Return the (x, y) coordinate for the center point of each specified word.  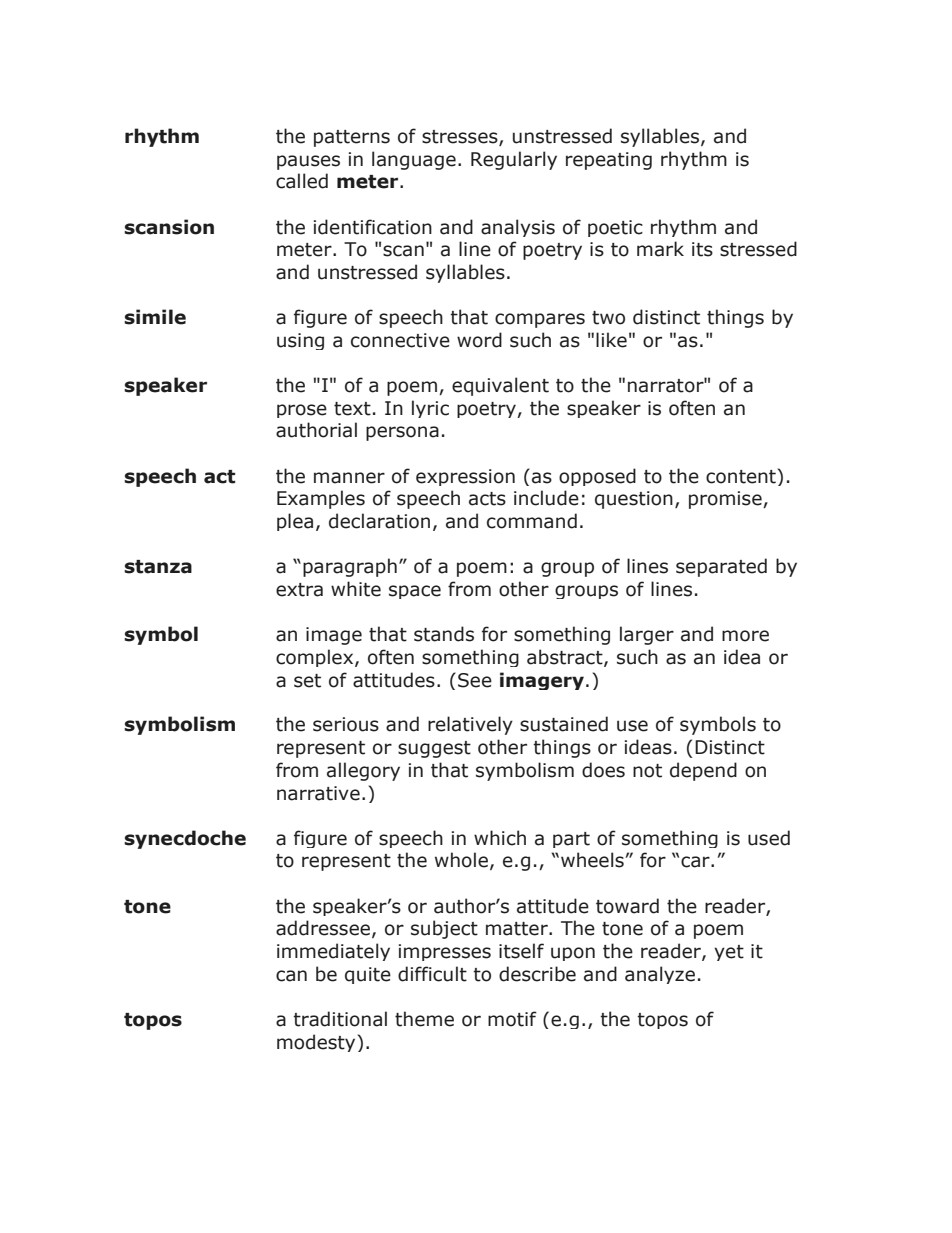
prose (302, 411)
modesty (316, 1043)
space (415, 592)
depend (703, 771)
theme (424, 1019)
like (611, 340)
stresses (461, 138)
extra (299, 590)
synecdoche (185, 839)
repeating (609, 161)
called (302, 181)
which (500, 838)
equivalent (500, 386)
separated (721, 567)
